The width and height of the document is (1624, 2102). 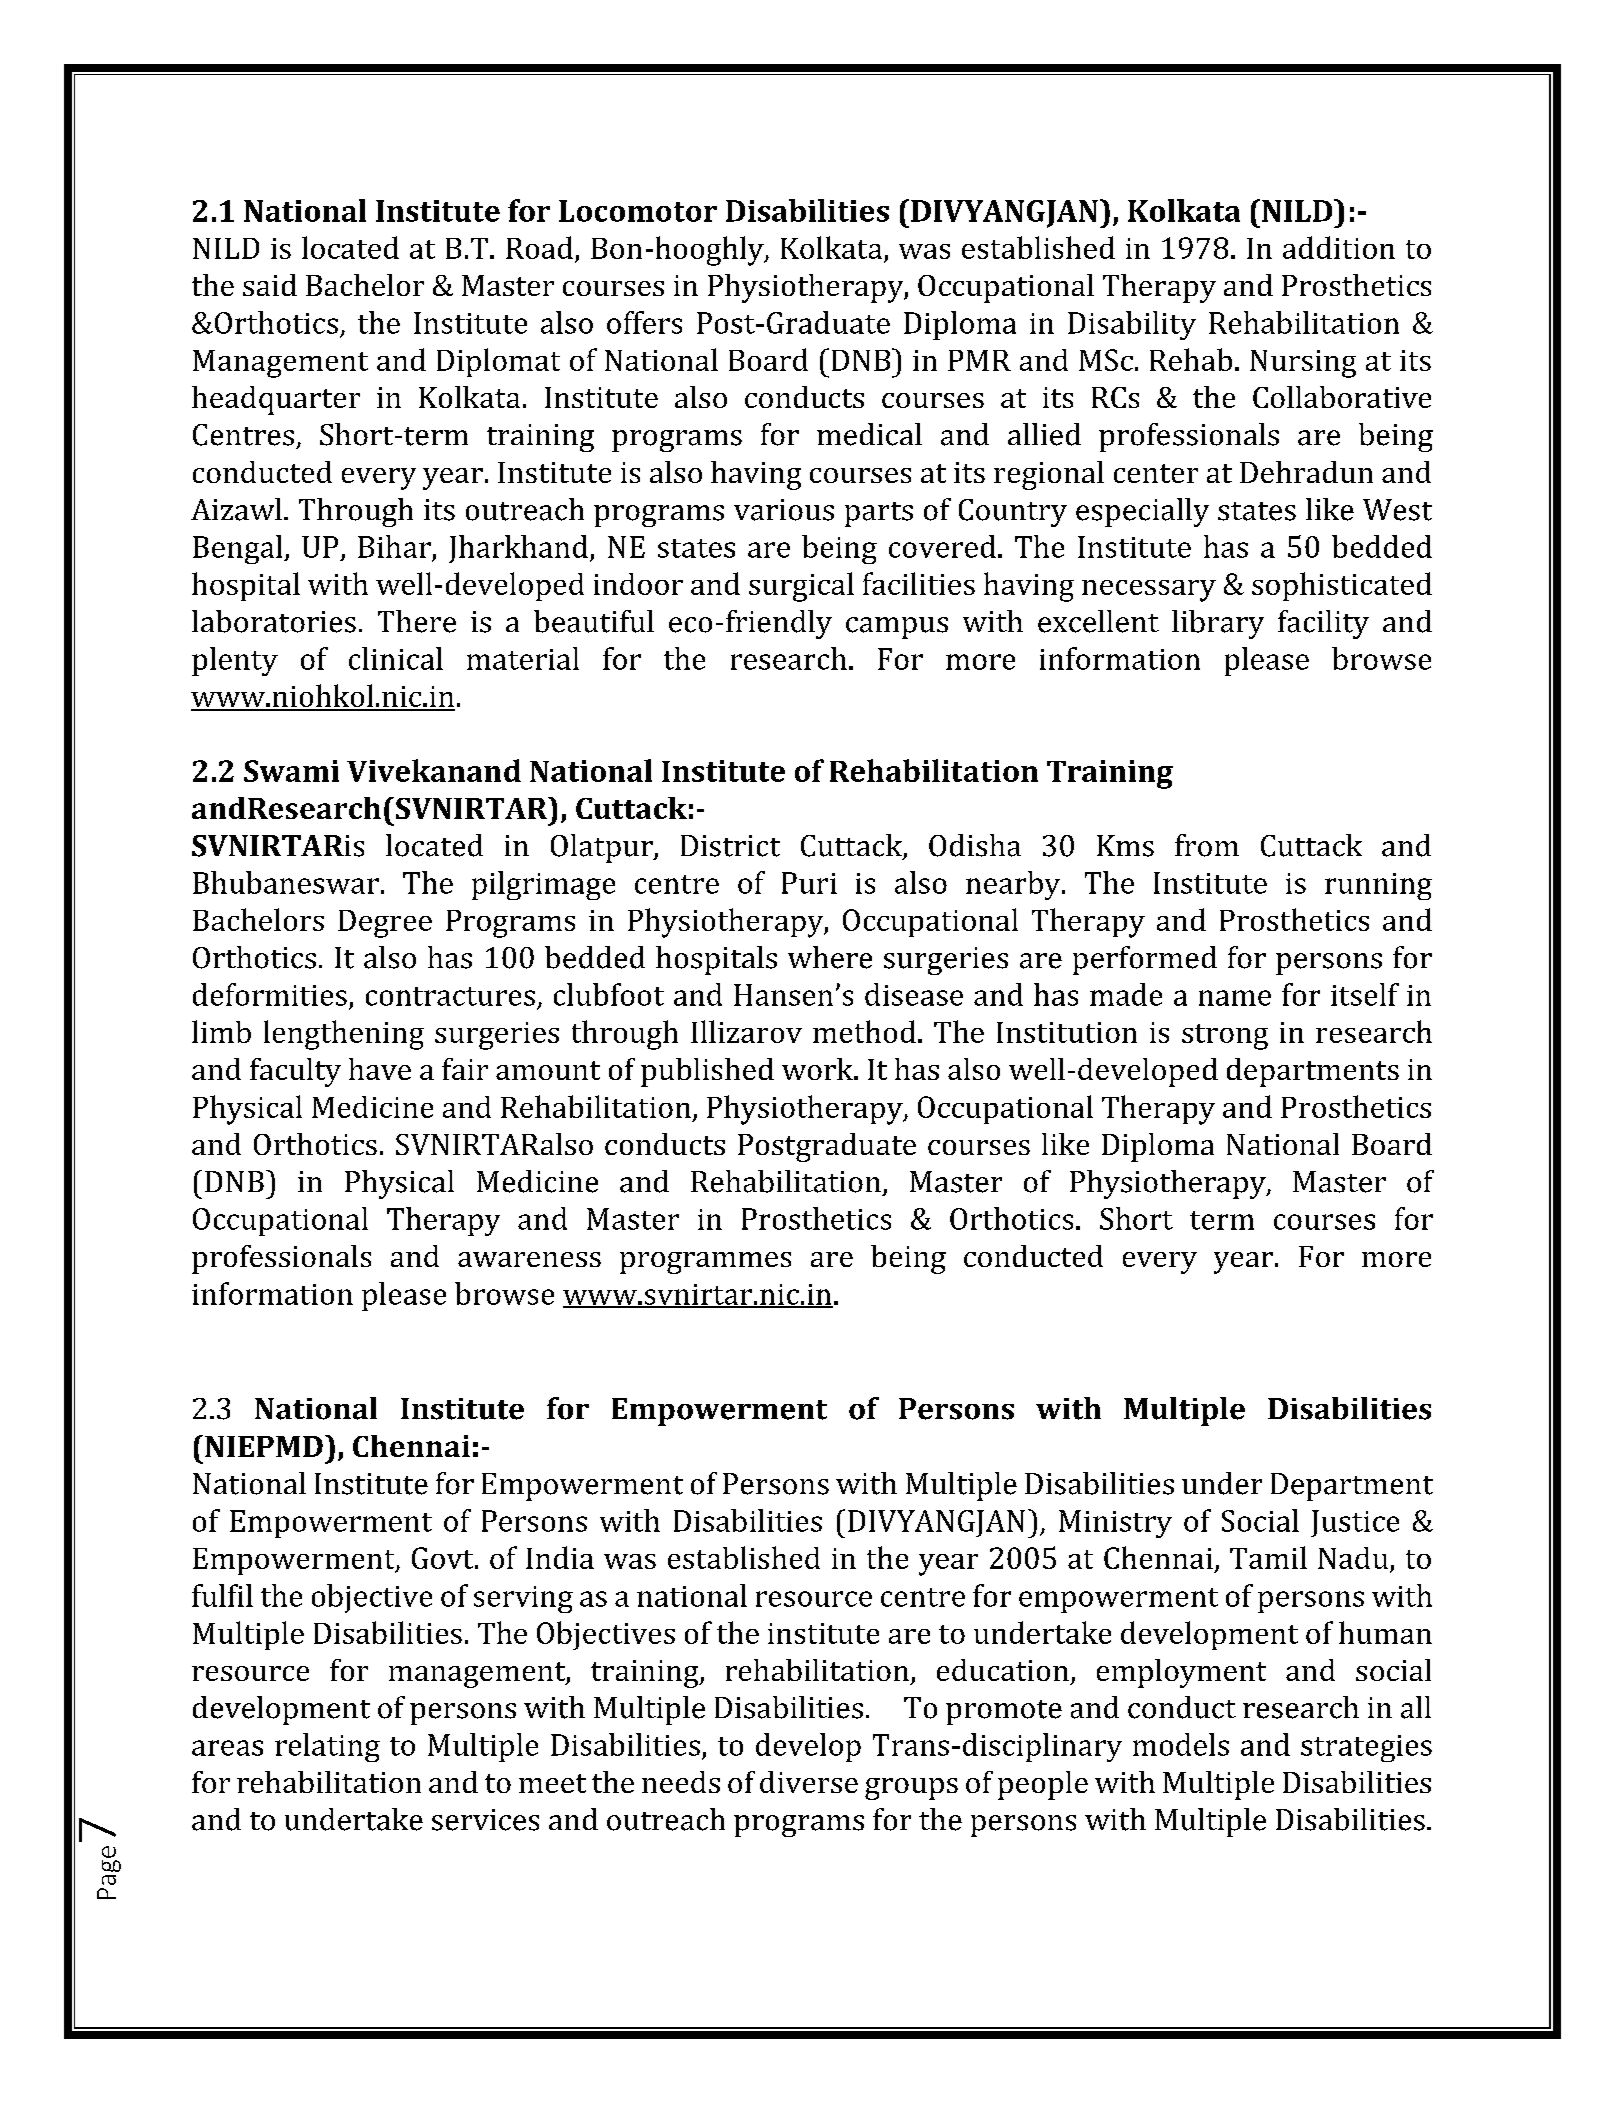 What do you see at coordinates (286, 882) in the document?
I see `Bhubaneswar` at bounding box center [286, 882].
